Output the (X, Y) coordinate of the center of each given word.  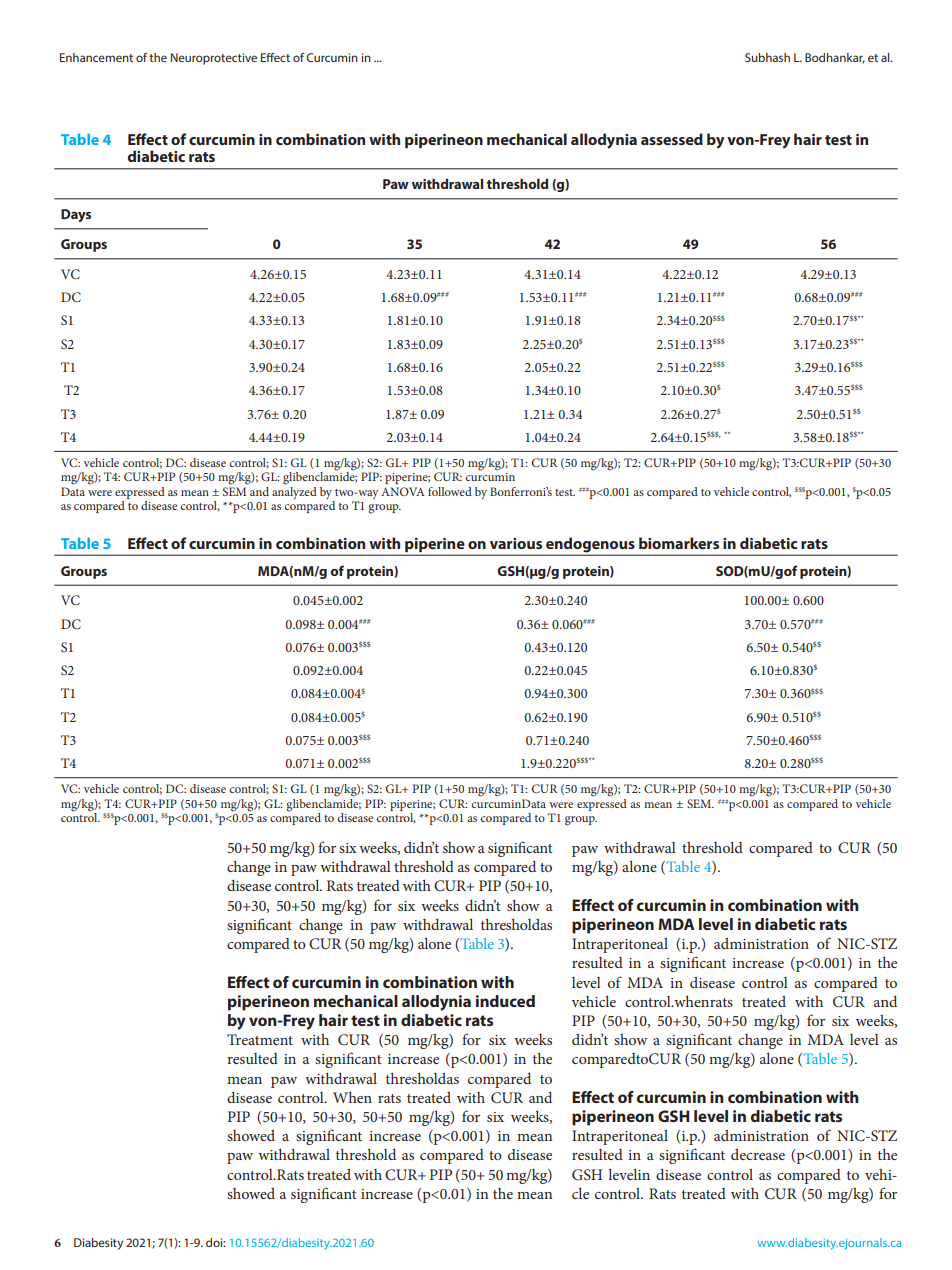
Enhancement (96, 57)
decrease (758, 1154)
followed (450, 491)
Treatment (260, 1039)
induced (505, 1001)
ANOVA (403, 491)
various (516, 543)
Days (76, 215)
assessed (672, 139)
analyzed (294, 491)
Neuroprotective (214, 59)
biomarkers (679, 543)
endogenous (590, 546)
